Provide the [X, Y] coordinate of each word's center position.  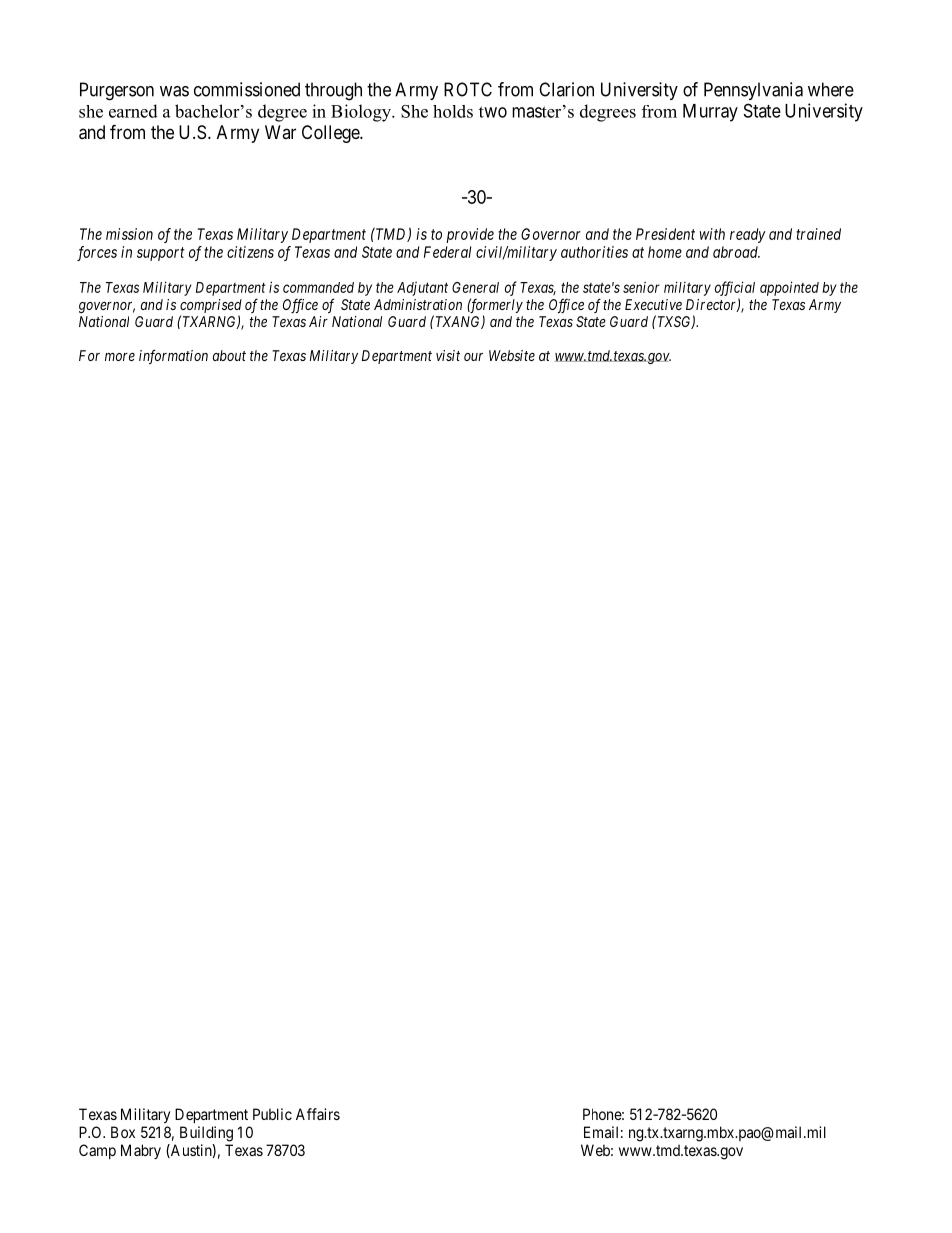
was [174, 91]
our [473, 357]
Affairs [318, 1114]
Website [512, 355]
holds [453, 111]
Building [206, 1134]
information [173, 356]
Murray [710, 113]
